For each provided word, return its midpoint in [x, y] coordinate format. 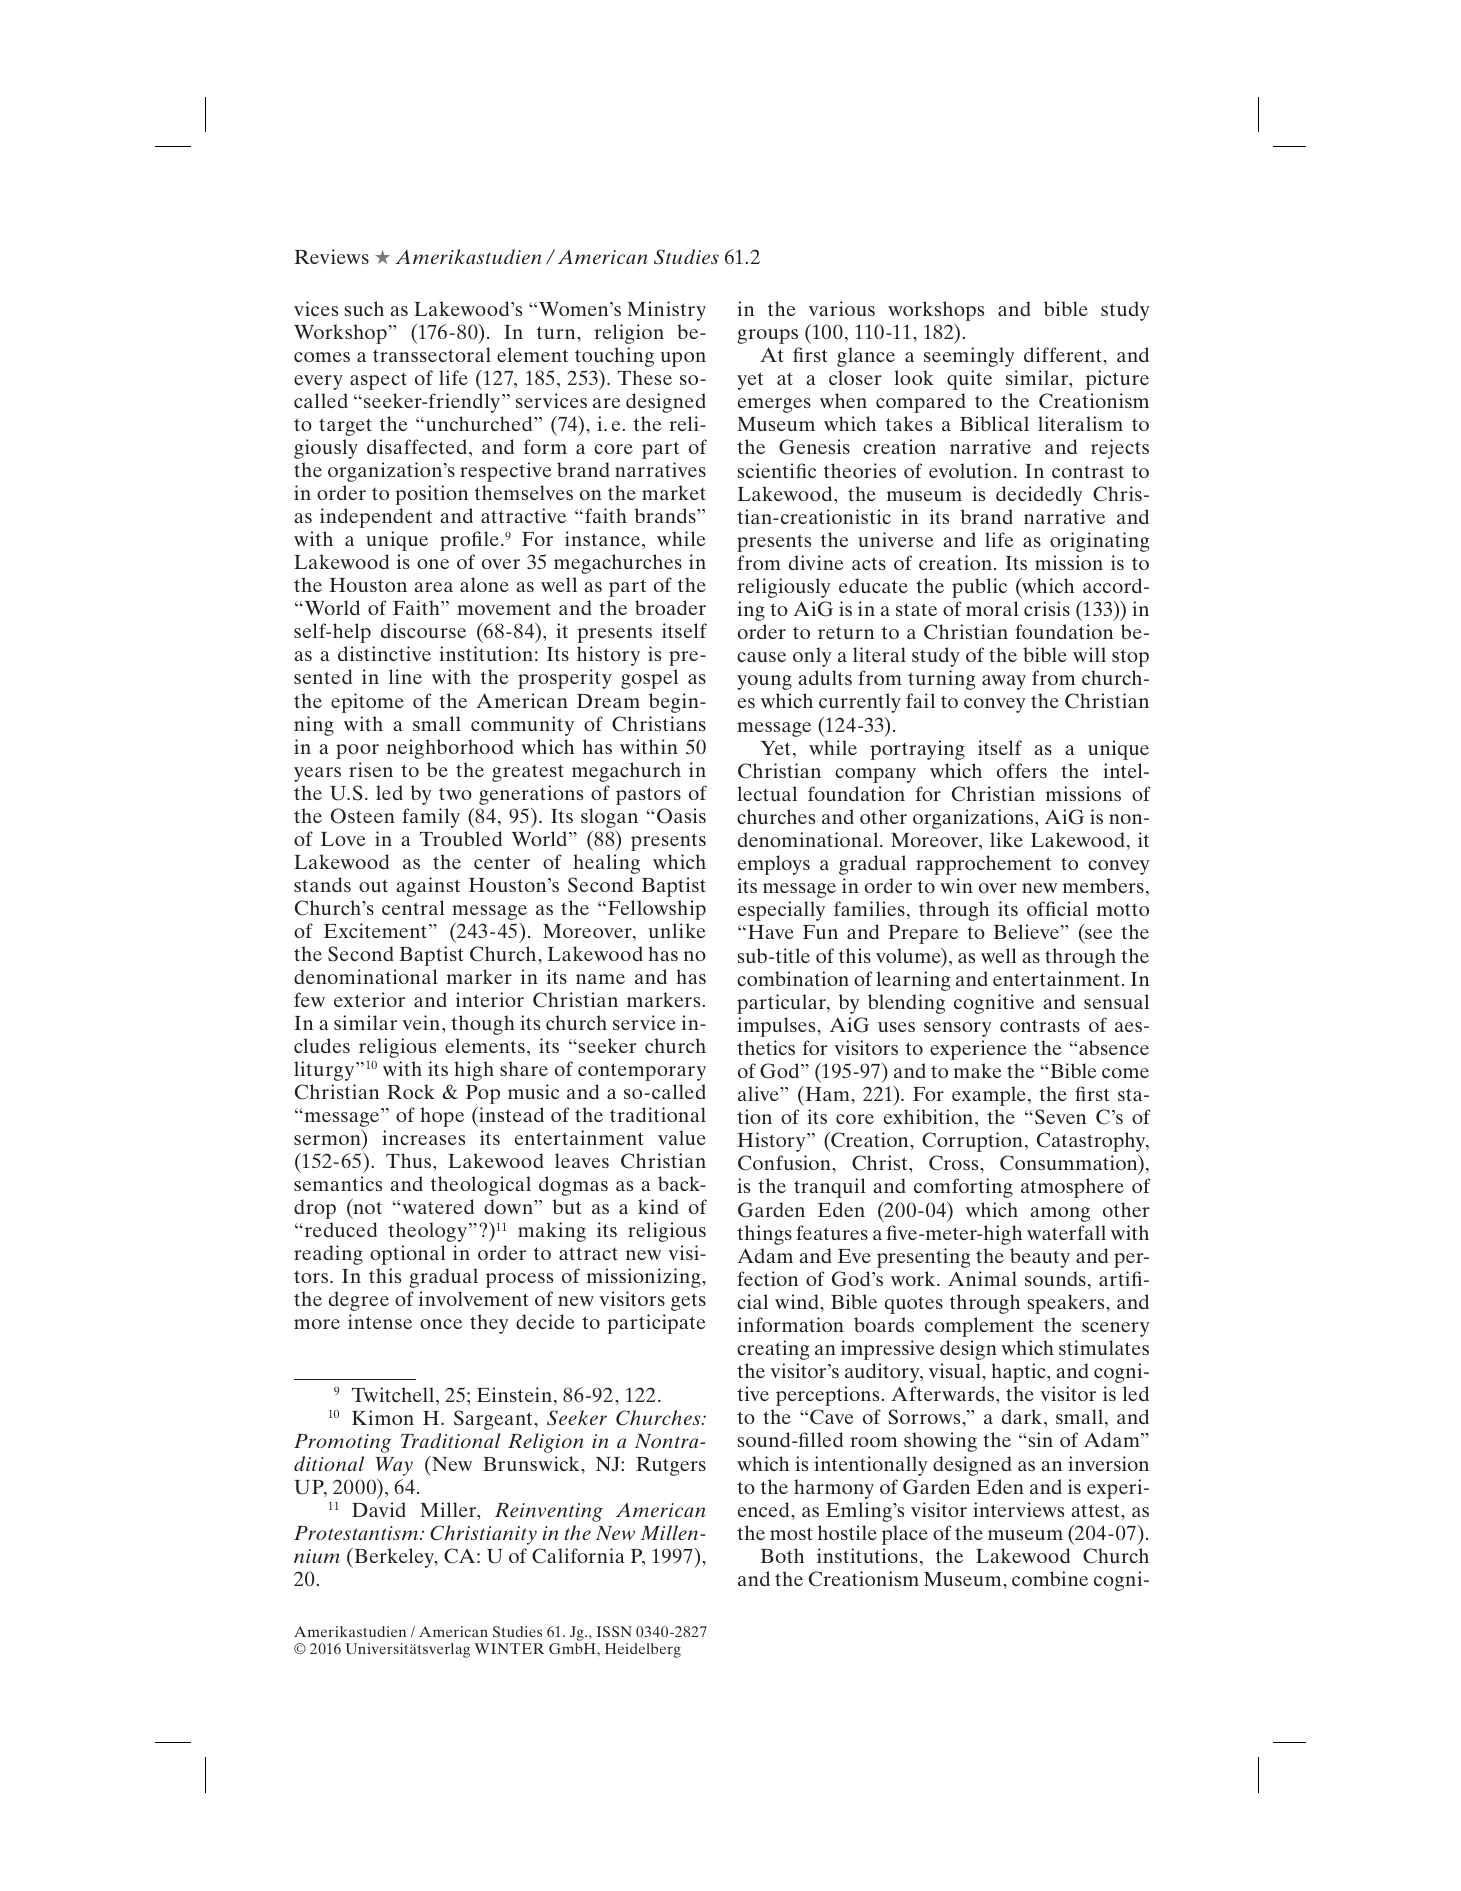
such [364, 308]
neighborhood [450, 749]
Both [782, 1555]
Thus [410, 1160]
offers [1022, 770]
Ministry [666, 311]
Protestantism [357, 1533]
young [764, 682]
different [1064, 354]
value [682, 1137]
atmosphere [1072, 1188]
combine [1050, 1578]
